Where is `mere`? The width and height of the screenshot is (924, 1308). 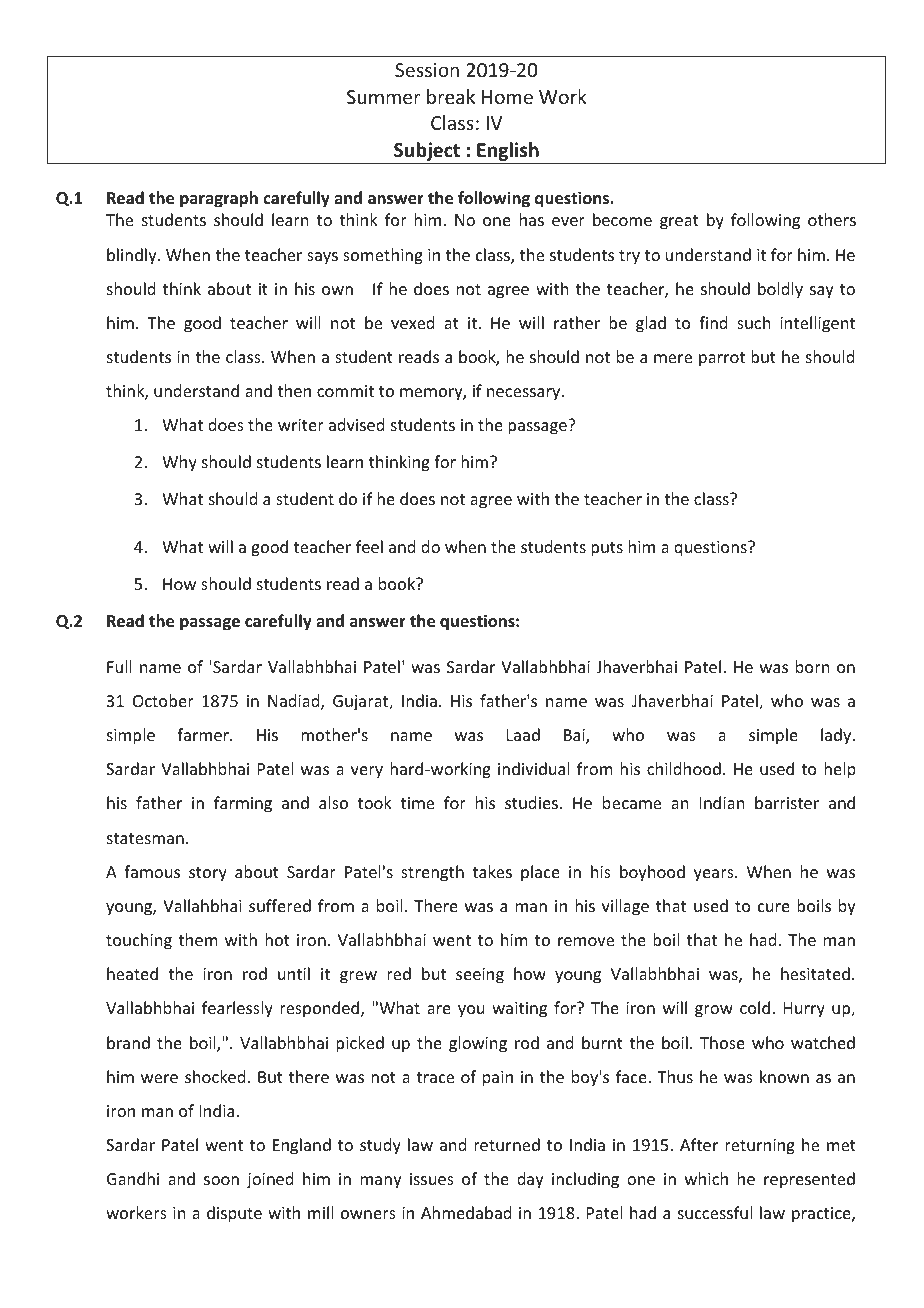 mere is located at coordinates (673, 358).
